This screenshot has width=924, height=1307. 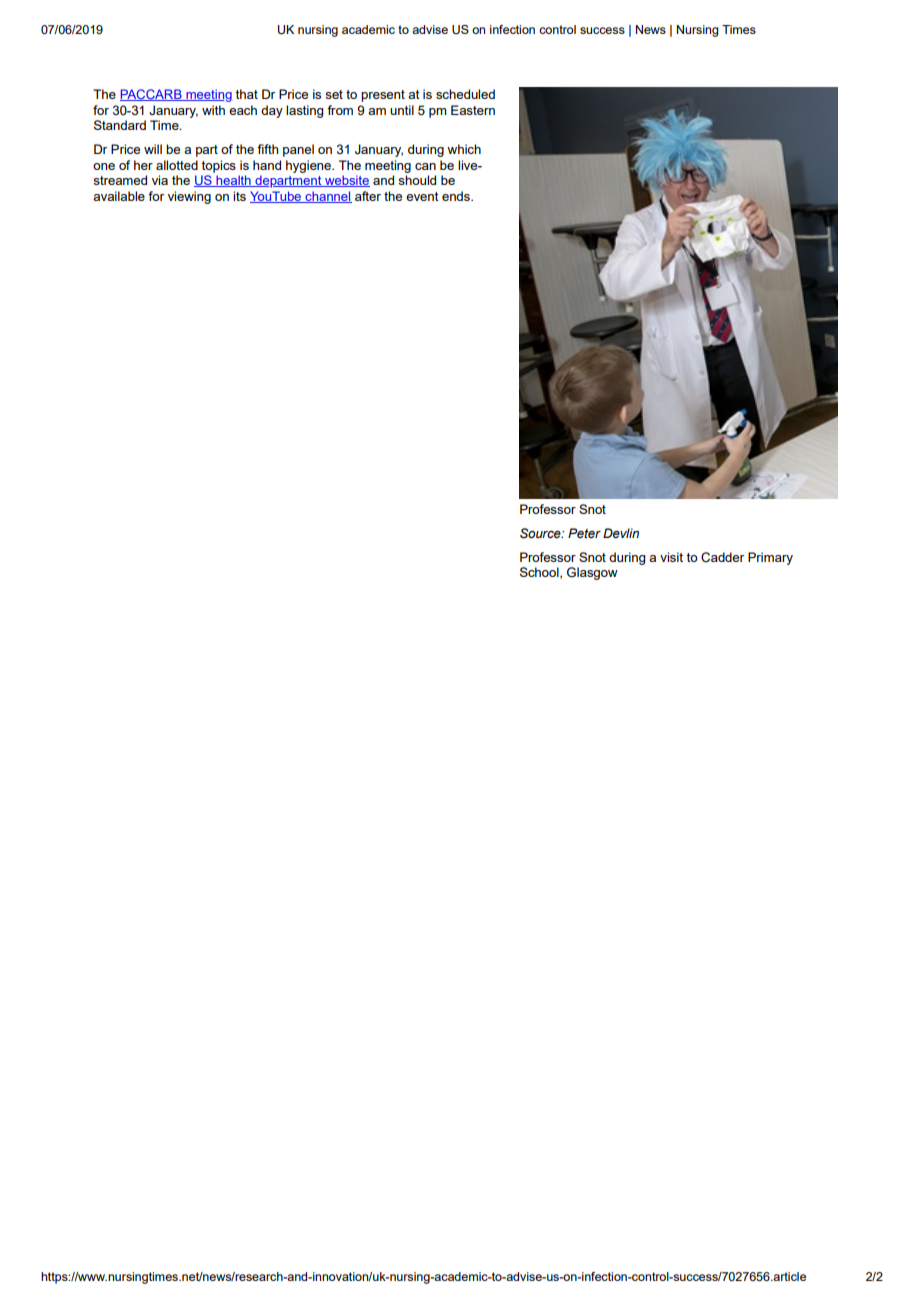 I want to click on after, so click(x=368, y=196).
